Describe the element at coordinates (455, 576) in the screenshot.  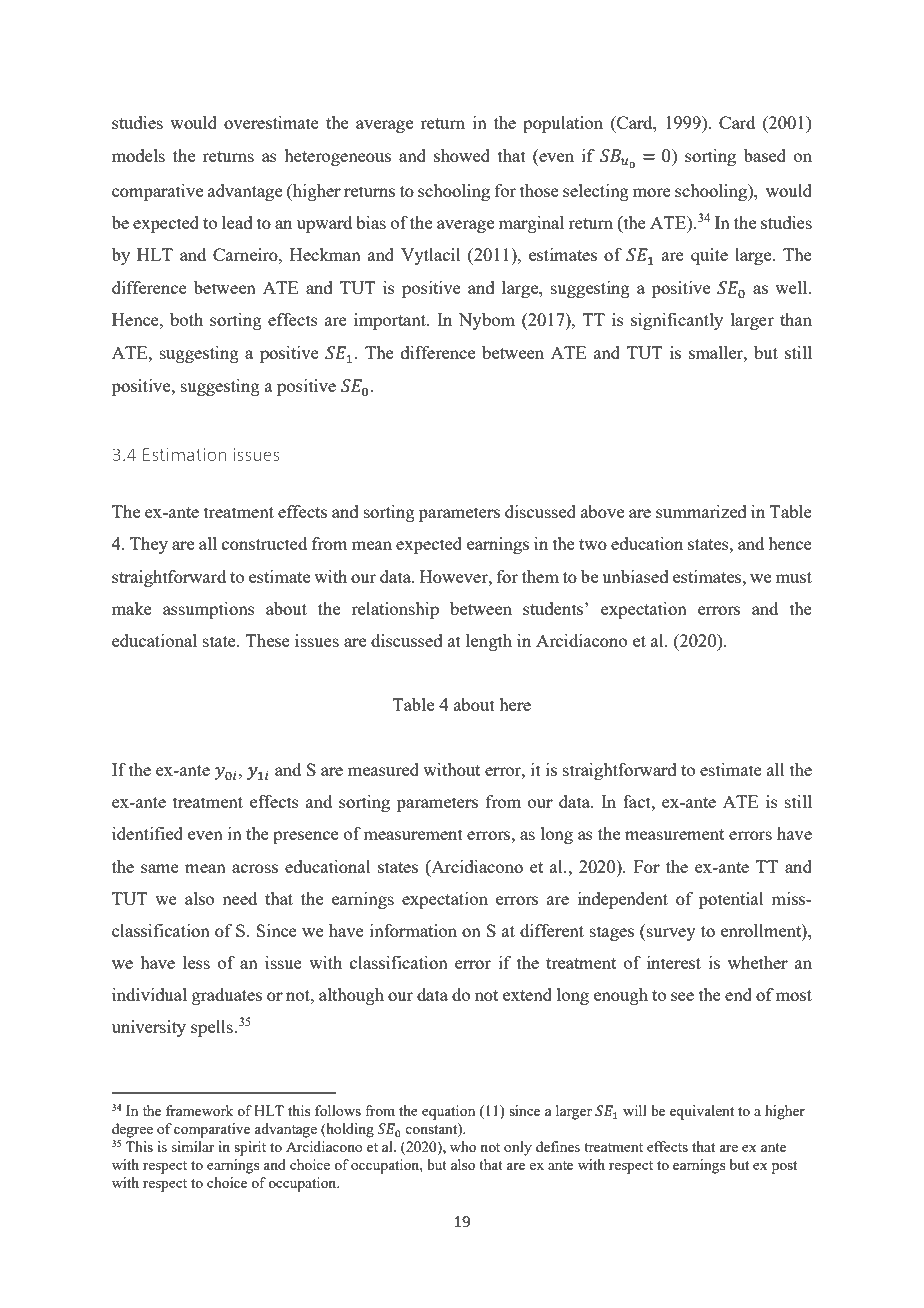
I see `However` at that location.
